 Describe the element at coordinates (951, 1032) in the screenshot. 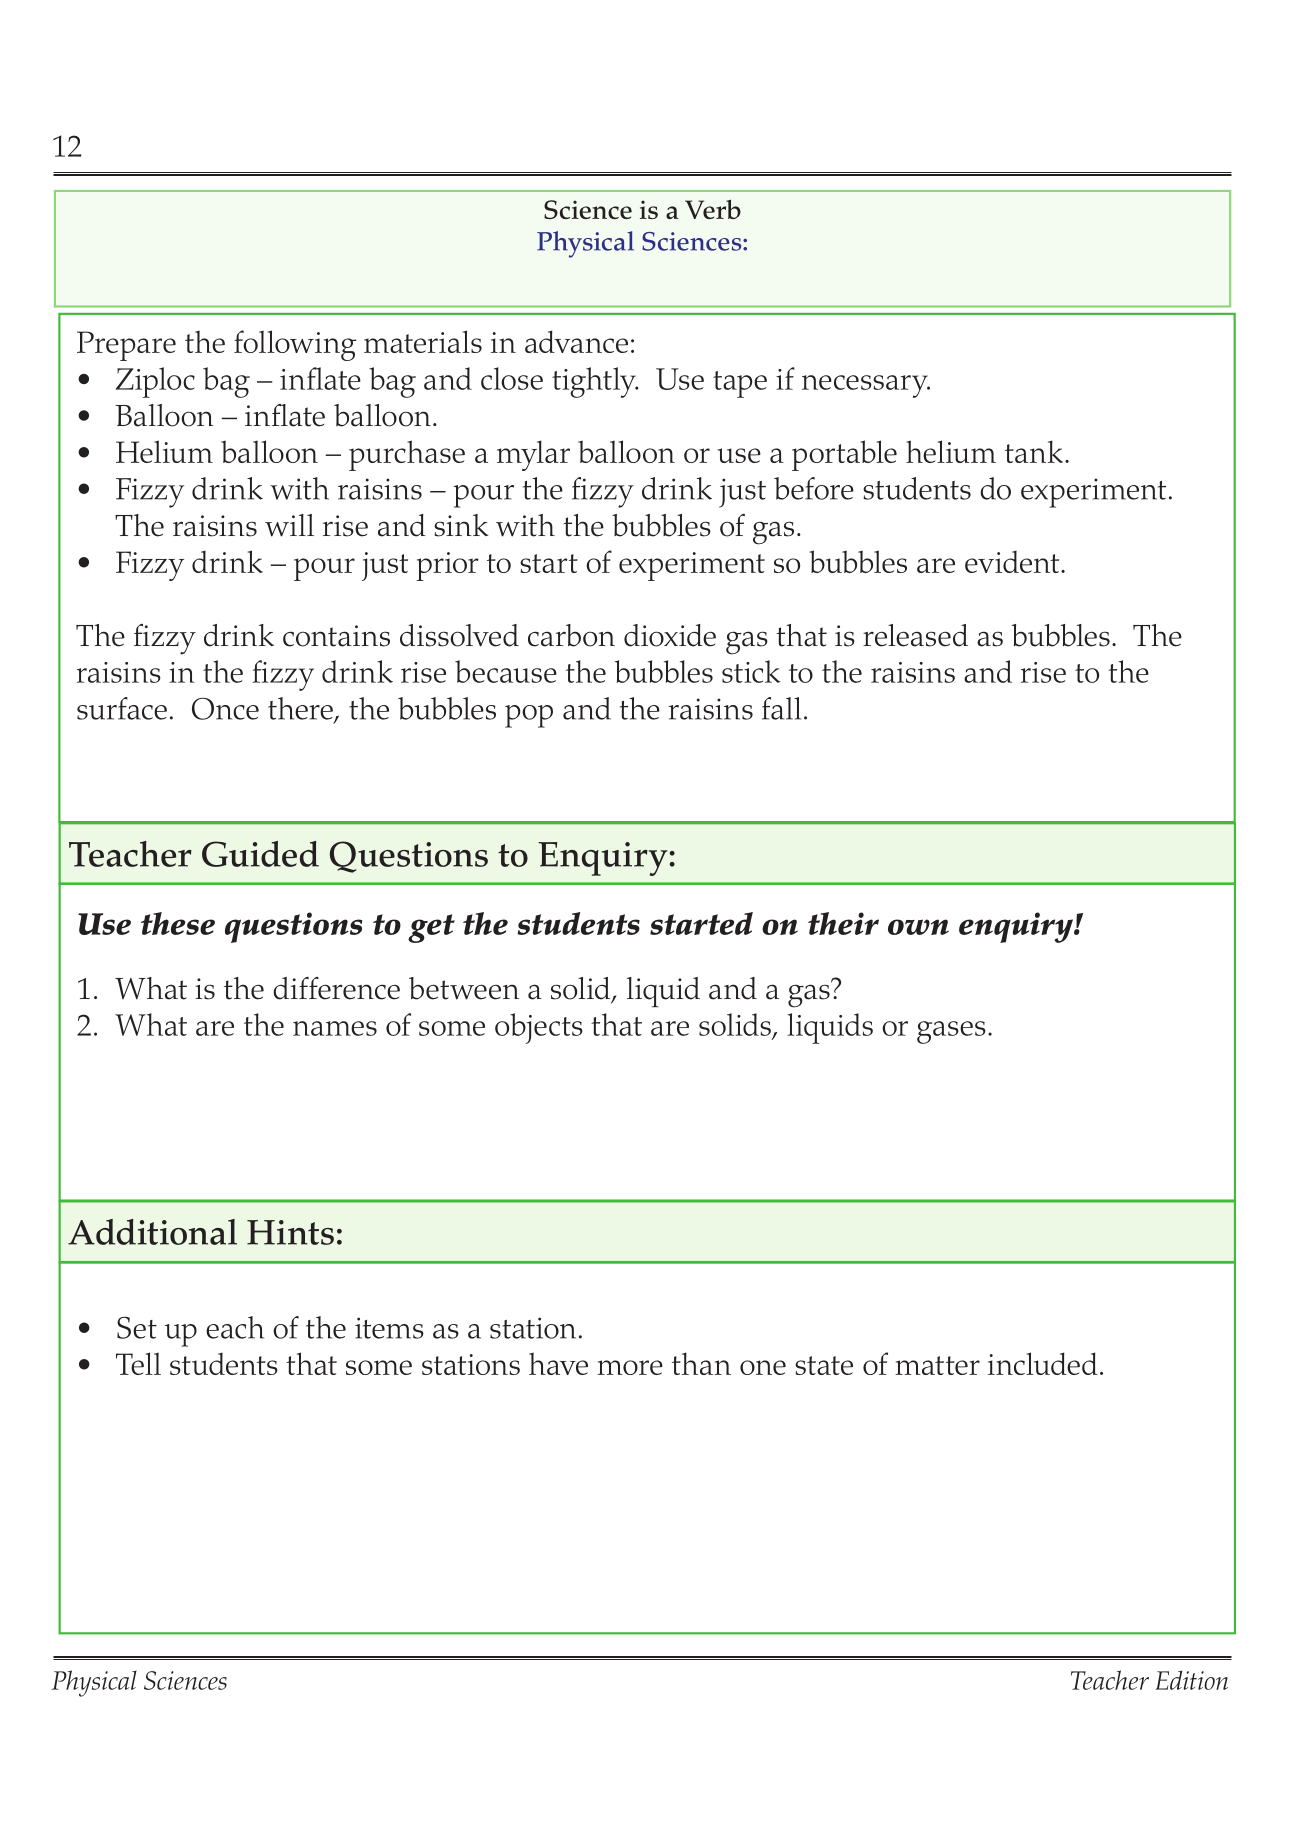

I see `gases` at that location.
